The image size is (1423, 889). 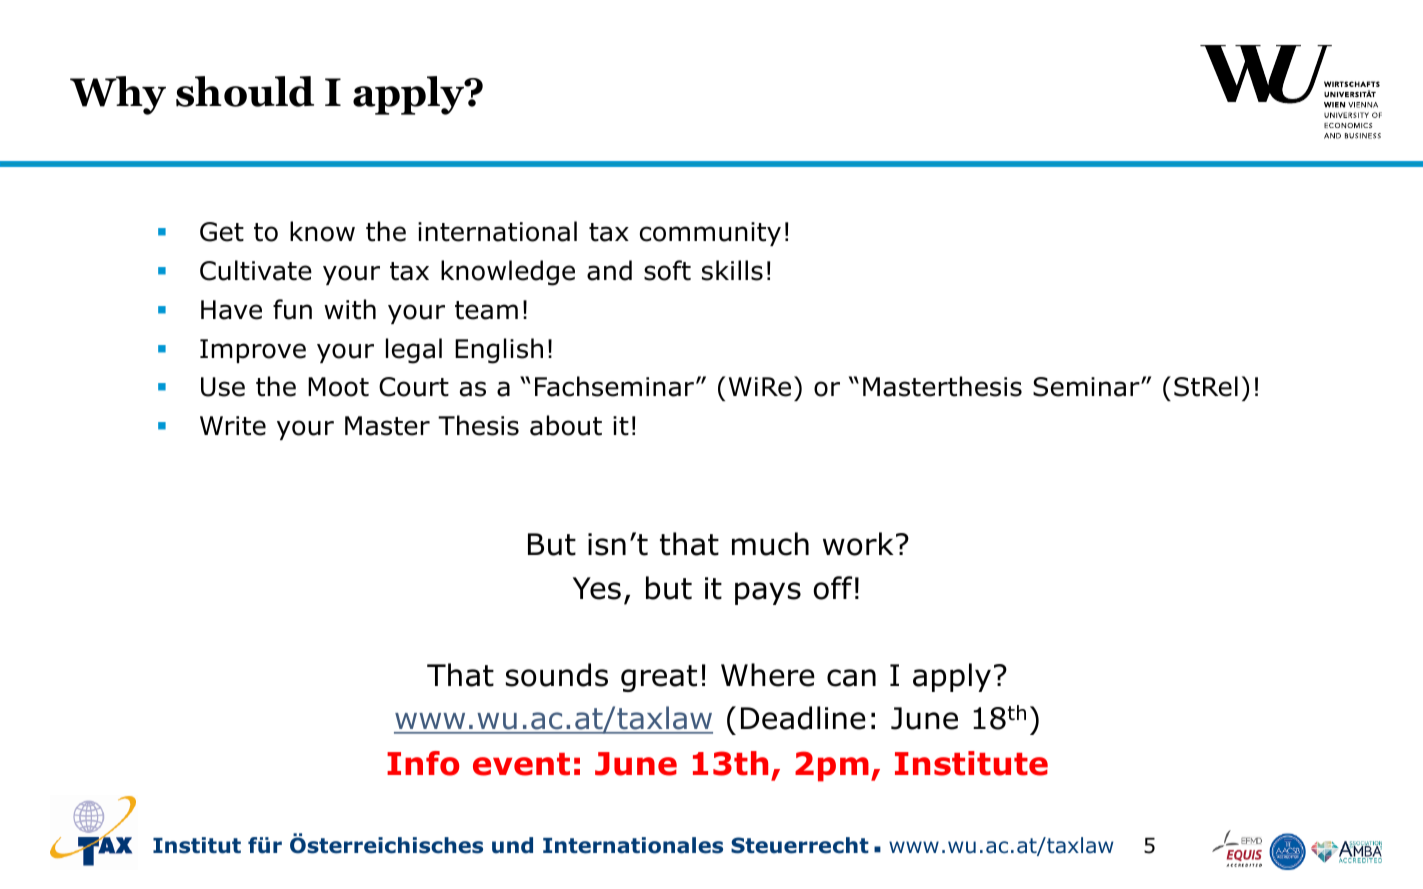 I want to click on pays, so click(x=768, y=593).
